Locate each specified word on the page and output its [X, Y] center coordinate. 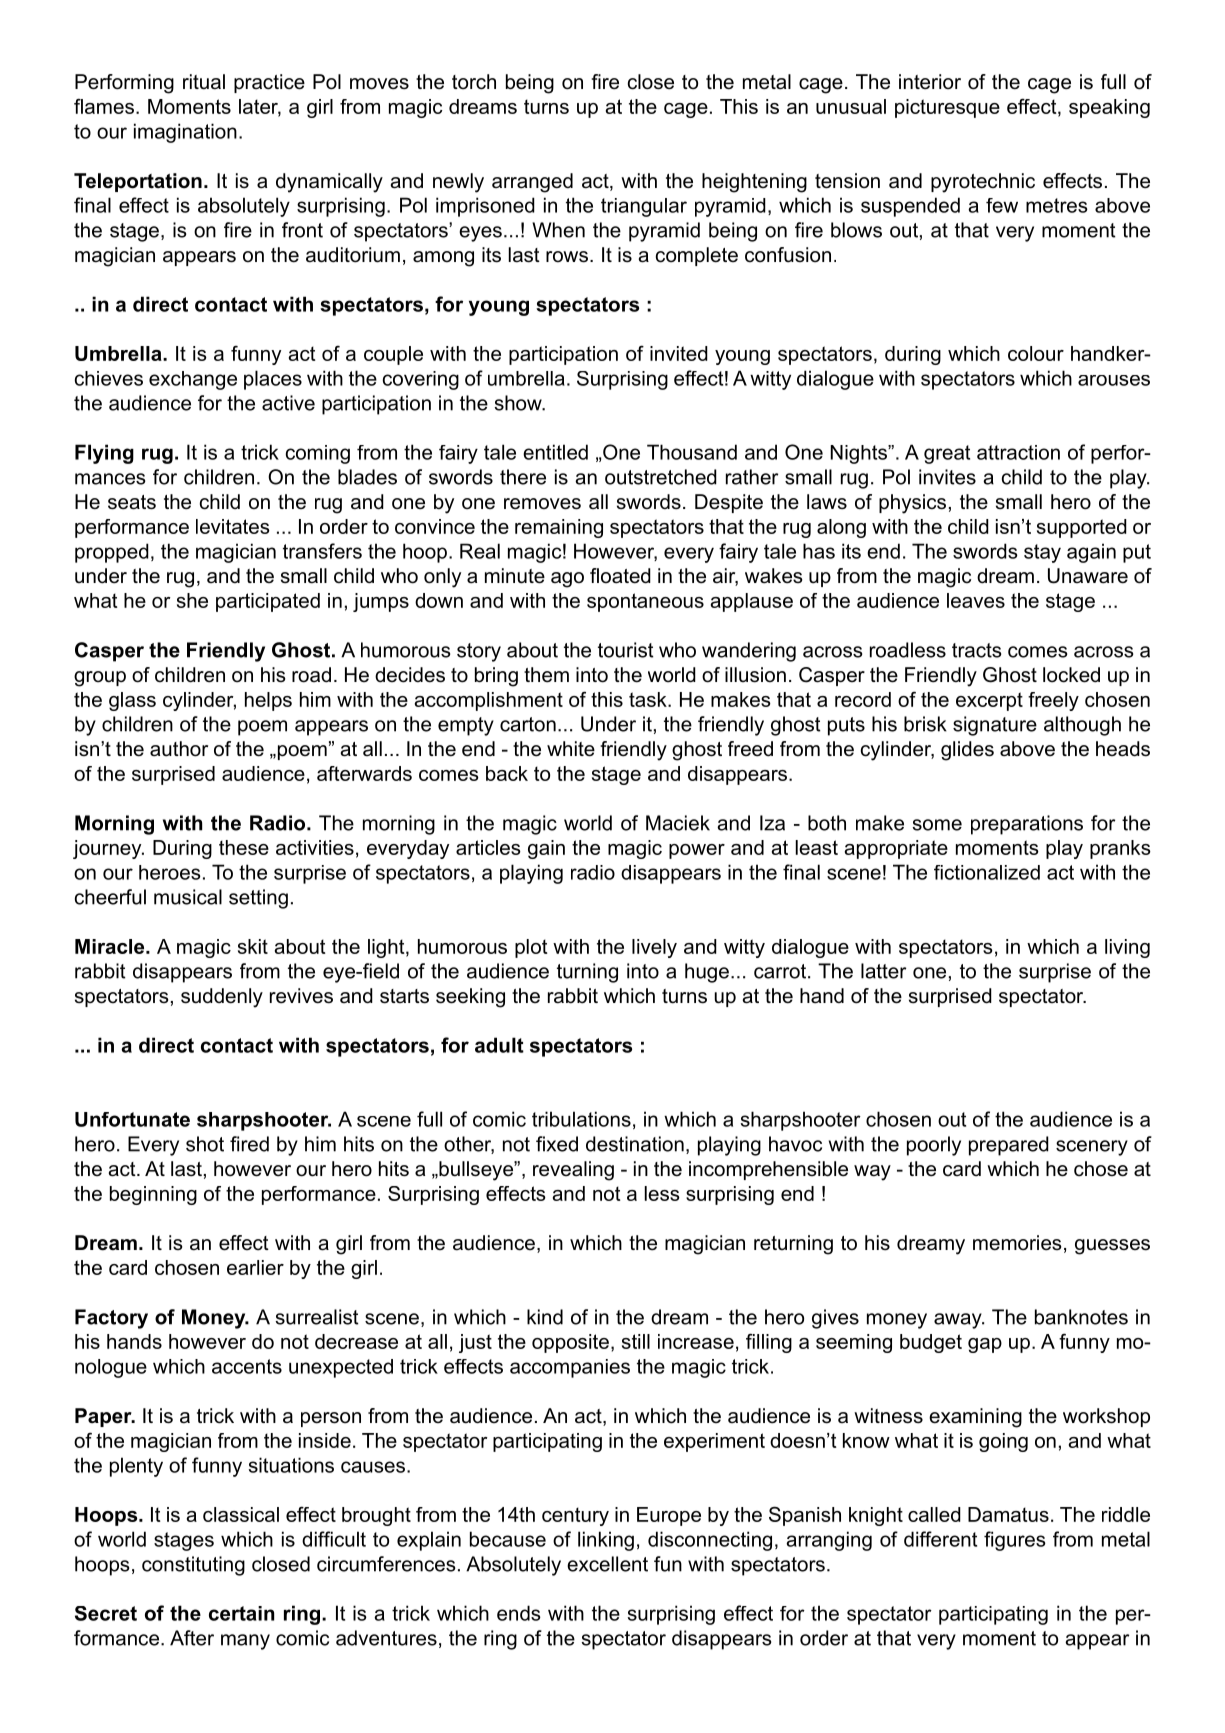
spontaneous [645, 602]
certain [241, 1613]
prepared [1009, 1146]
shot [205, 1144]
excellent [607, 1564]
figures [1015, 1541]
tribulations [581, 1119]
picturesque [947, 108]
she [192, 600]
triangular [644, 207]
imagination [185, 133]
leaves [976, 600]
